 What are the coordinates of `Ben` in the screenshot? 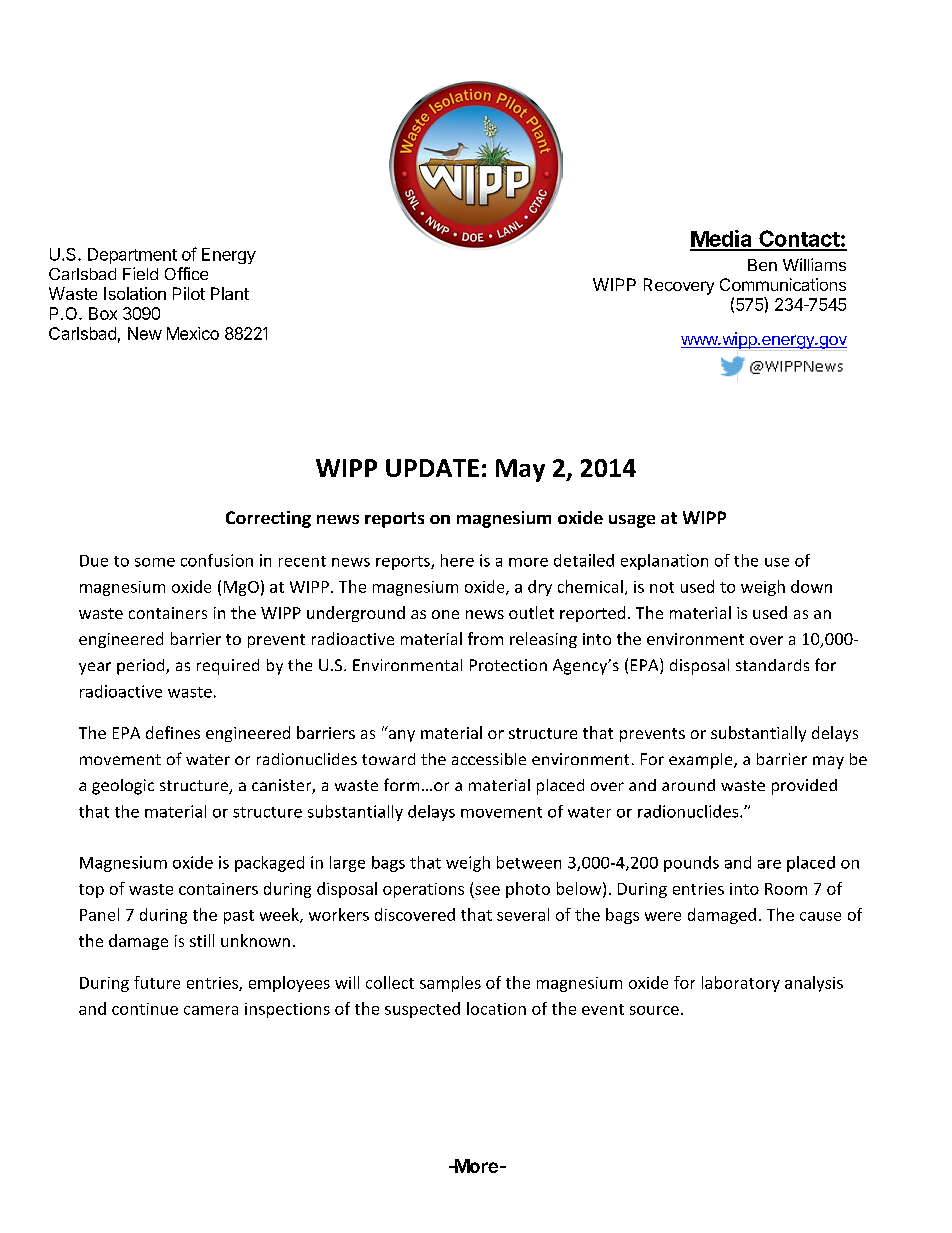 It's located at (762, 265).
